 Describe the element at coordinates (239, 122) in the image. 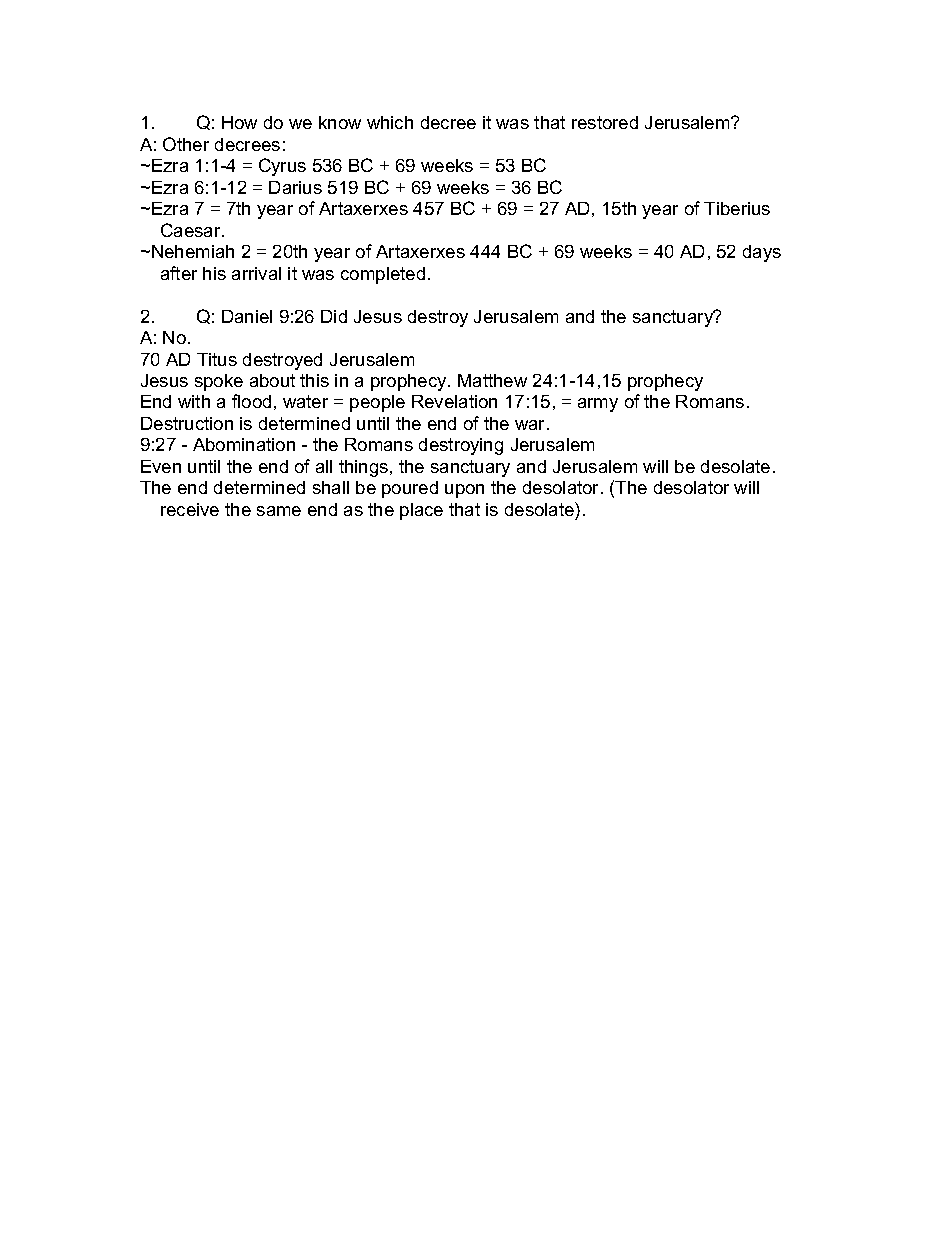

I see `How` at that location.
